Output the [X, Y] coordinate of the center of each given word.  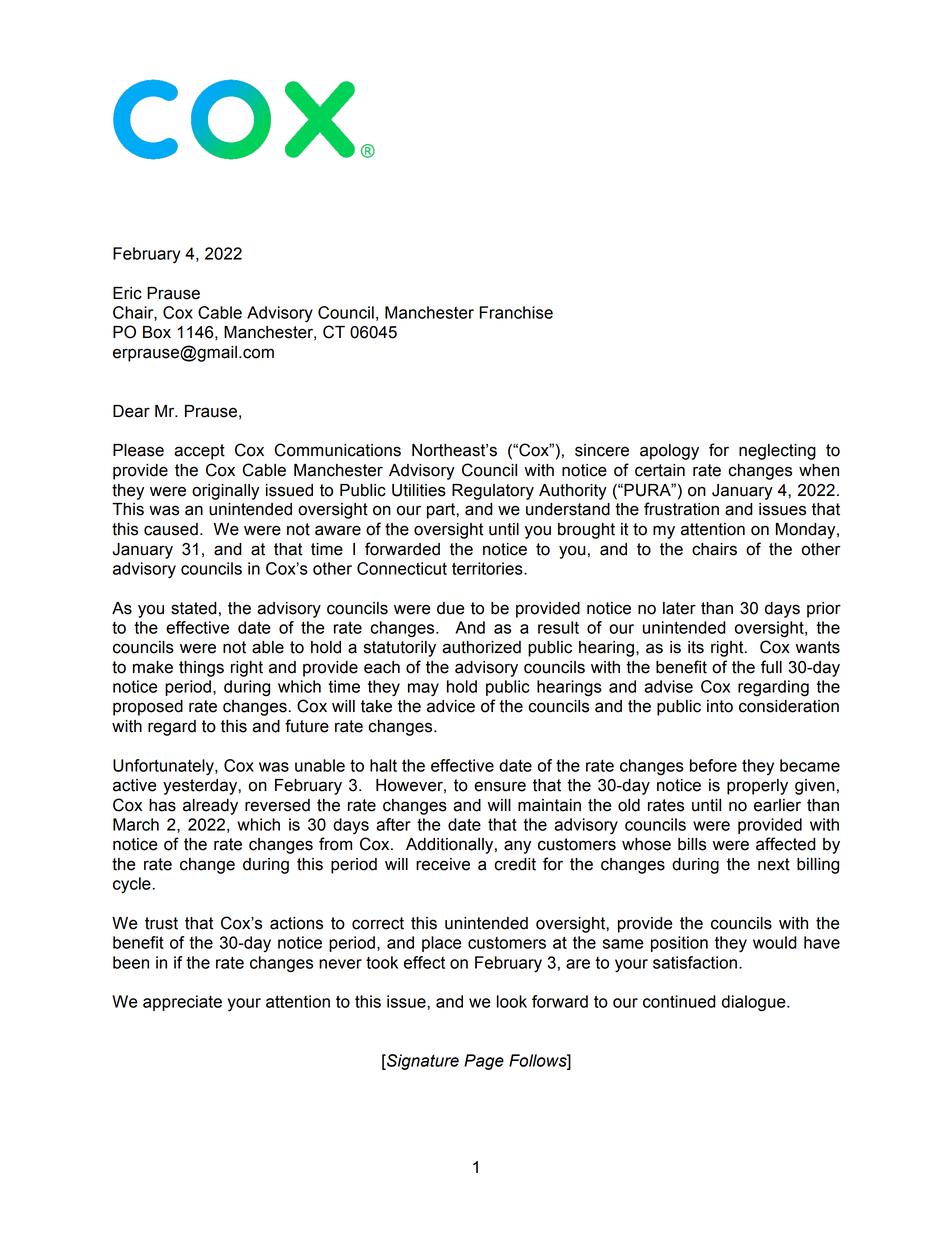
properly [757, 787]
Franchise [516, 312]
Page [484, 1062]
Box [157, 332]
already [210, 807]
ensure [500, 786]
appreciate [182, 1003]
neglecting [777, 452]
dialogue [755, 1003]
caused [171, 529]
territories [488, 568]
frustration [681, 509]
